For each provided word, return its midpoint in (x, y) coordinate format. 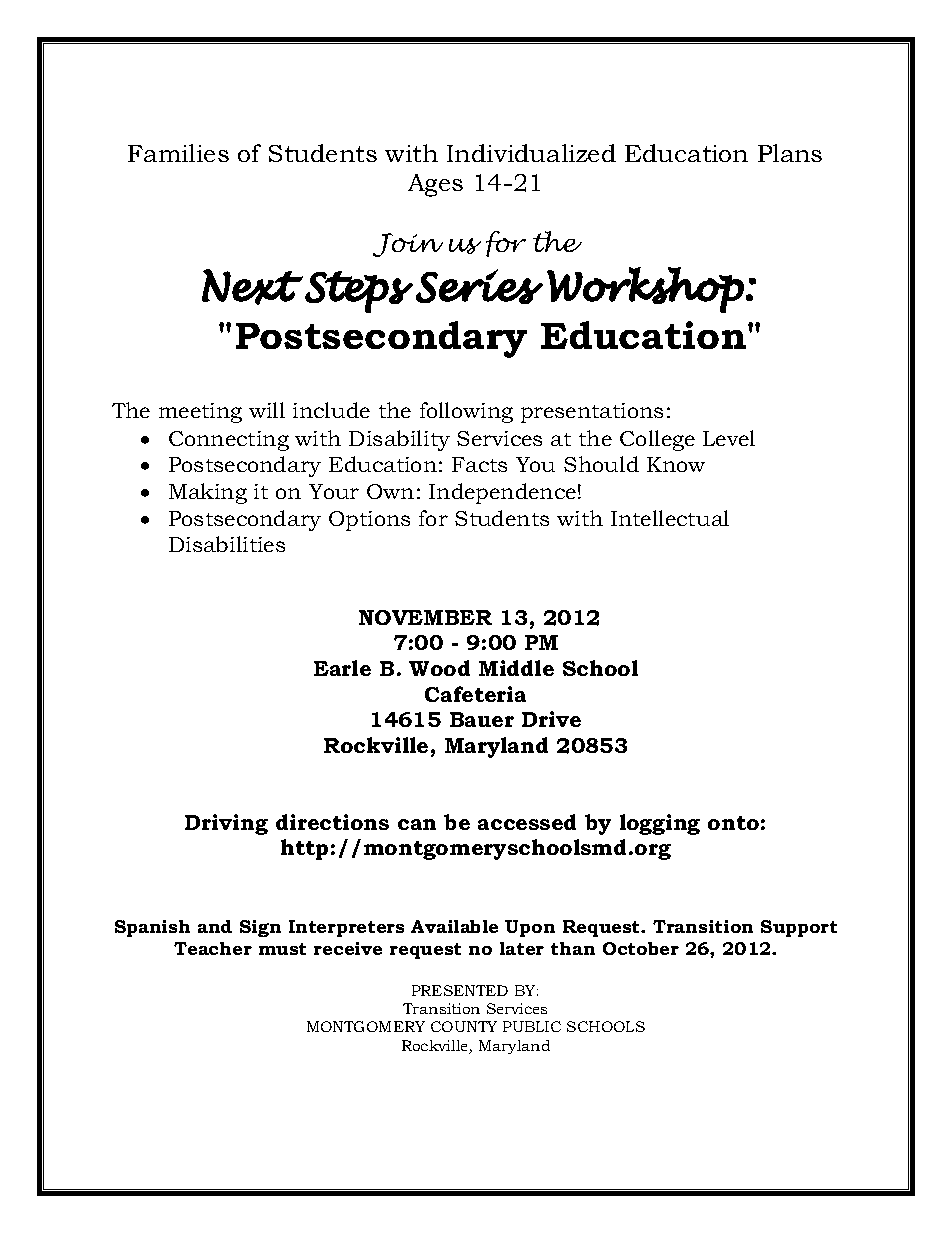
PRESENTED (460, 990)
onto (733, 823)
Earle (342, 668)
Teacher (213, 948)
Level (729, 438)
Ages (435, 185)
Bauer (482, 719)
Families (178, 153)
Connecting (229, 441)
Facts (479, 464)
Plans (790, 153)
